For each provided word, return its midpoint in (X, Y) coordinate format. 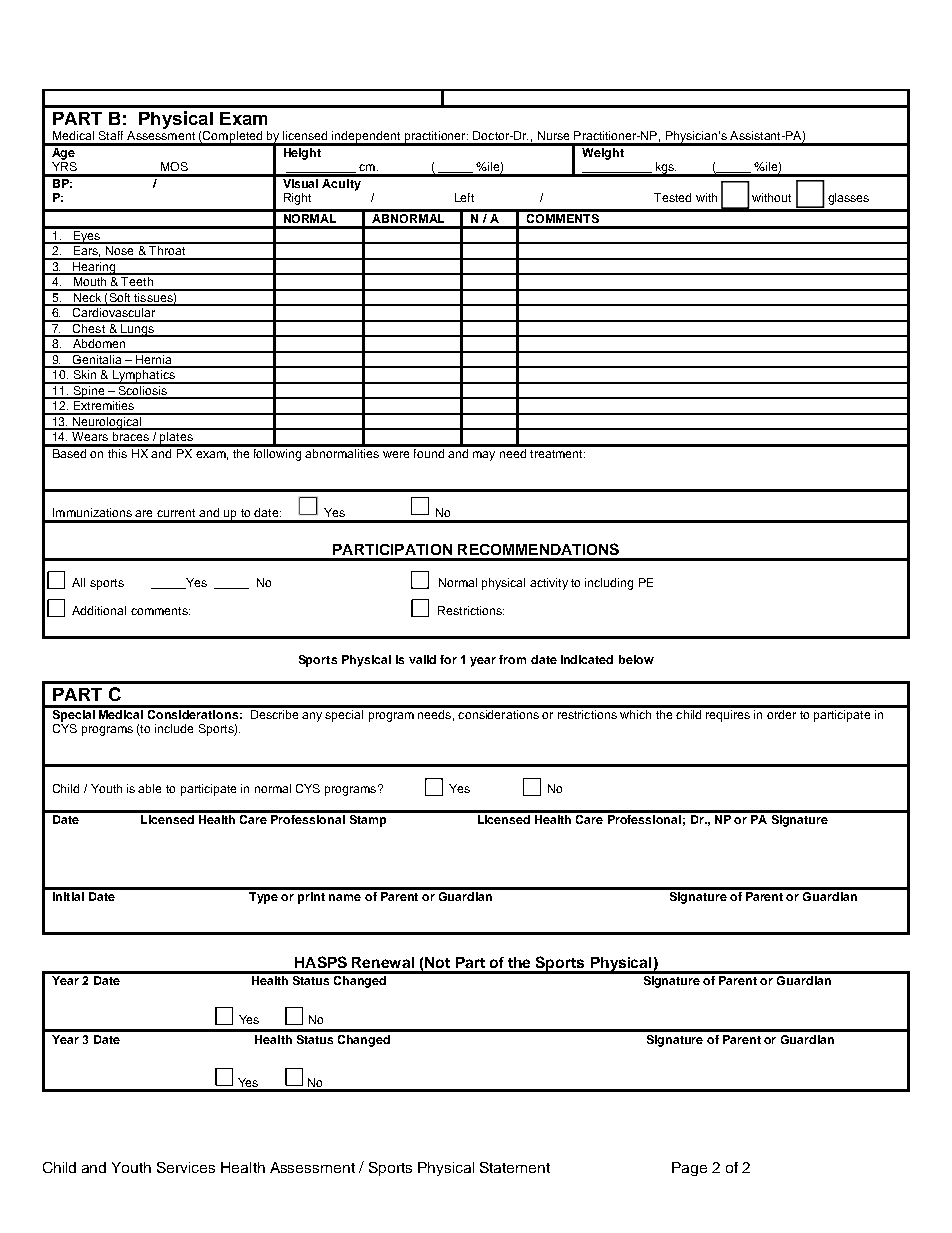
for (448, 659)
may (484, 456)
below (636, 659)
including (609, 584)
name (345, 897)
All (78, 582)
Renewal (383, 962)
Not (437, 962)
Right (297, 199)
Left (464, 197)
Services (186, 1167)
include (174, 728)
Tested (672, 197)
